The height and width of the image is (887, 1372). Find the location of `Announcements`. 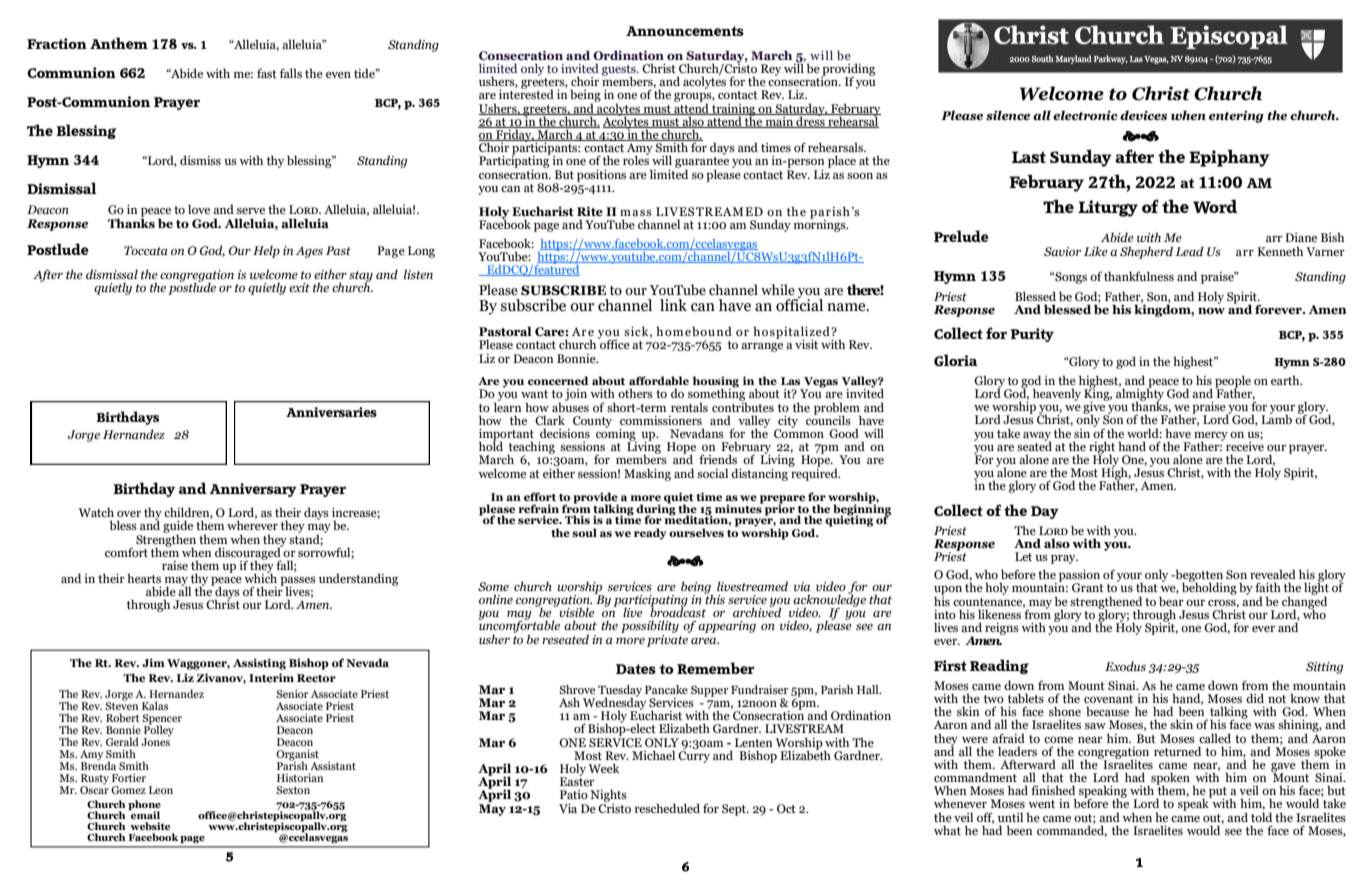

Announcements is located at coordinates (685, 31).
